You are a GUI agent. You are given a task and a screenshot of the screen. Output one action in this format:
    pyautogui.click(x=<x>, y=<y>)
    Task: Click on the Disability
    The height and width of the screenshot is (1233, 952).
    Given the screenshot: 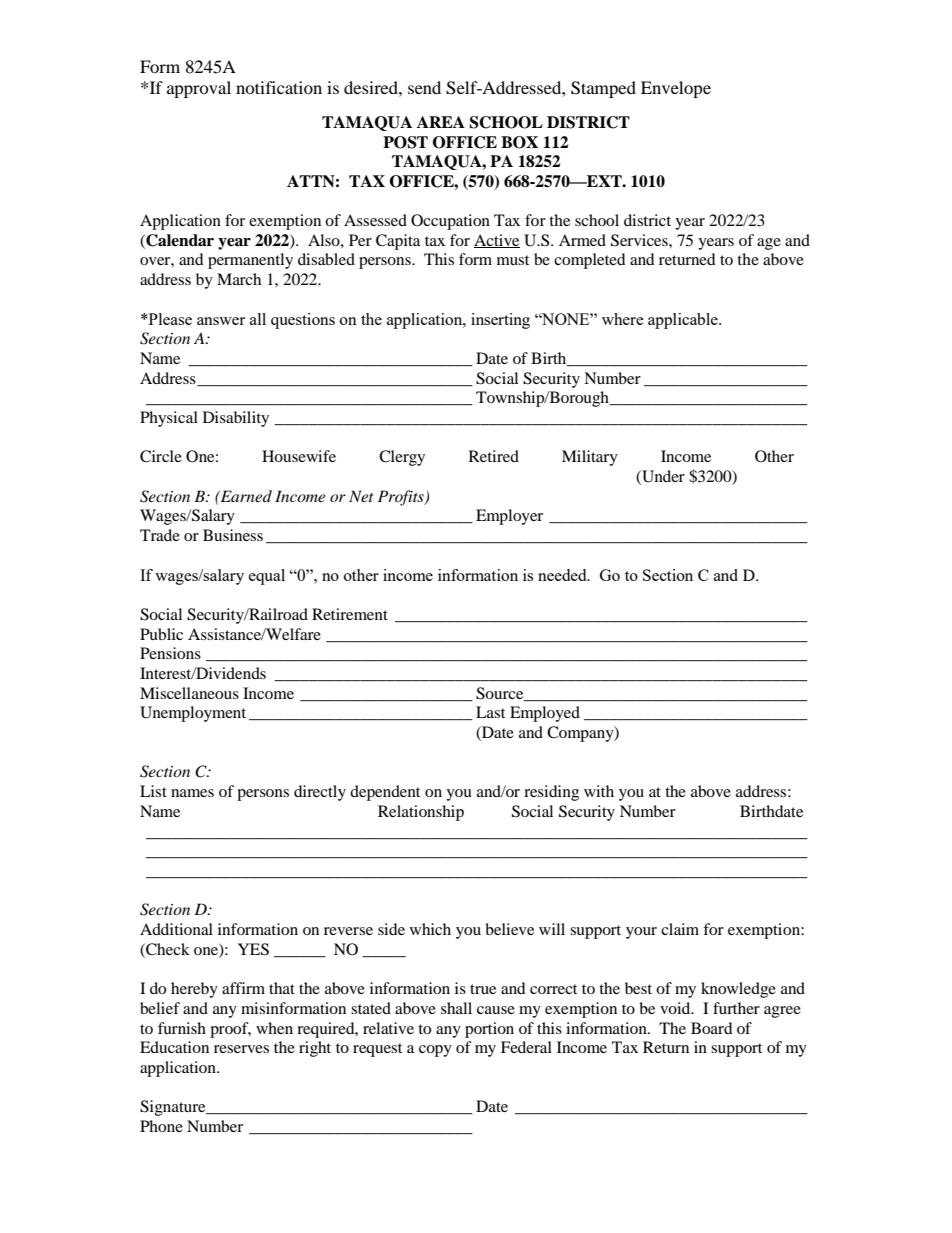 What is the action you would take?
    pyautogui.click(x=236, y=419)
